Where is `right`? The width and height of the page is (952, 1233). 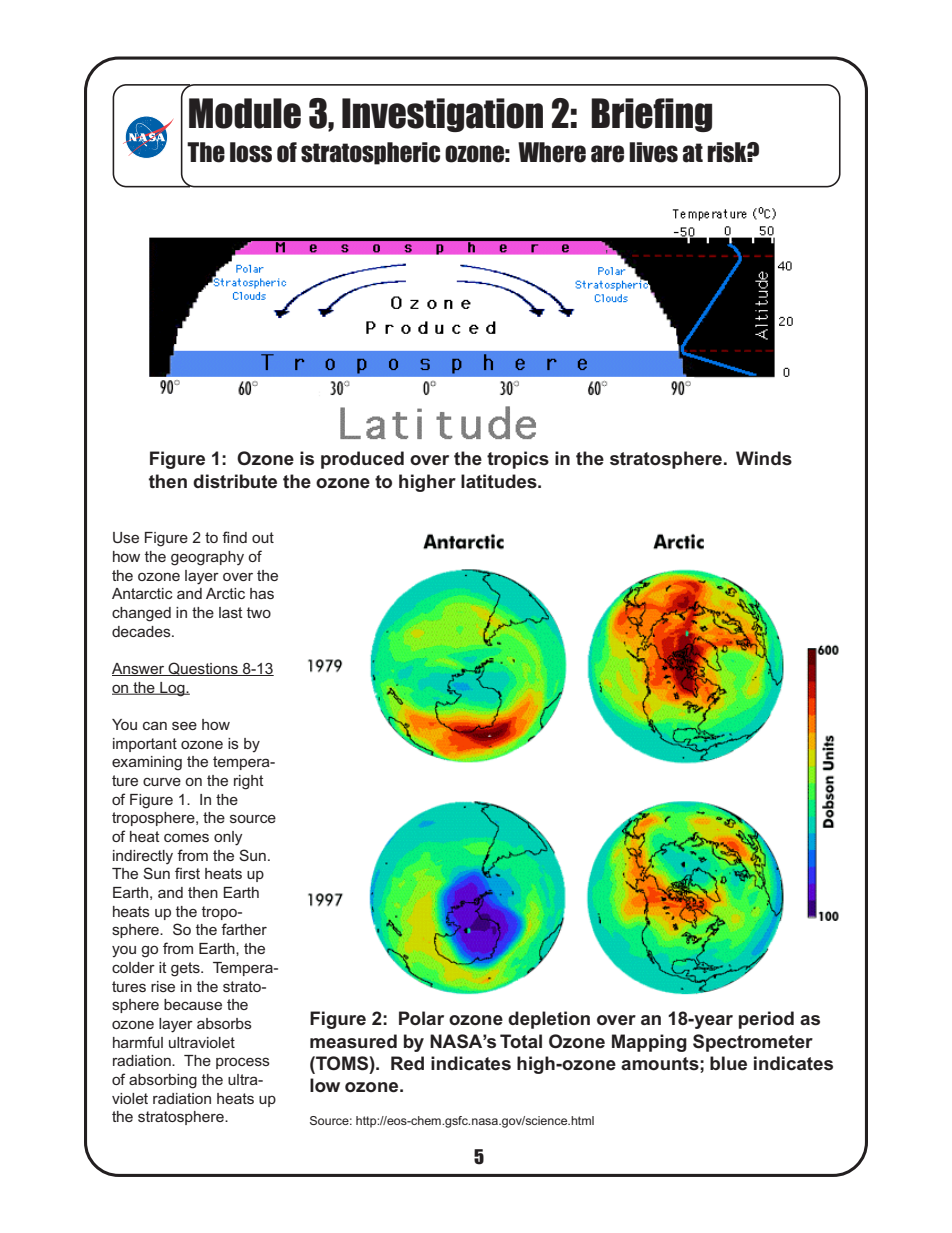 right is located at coordinates (249, 782).
